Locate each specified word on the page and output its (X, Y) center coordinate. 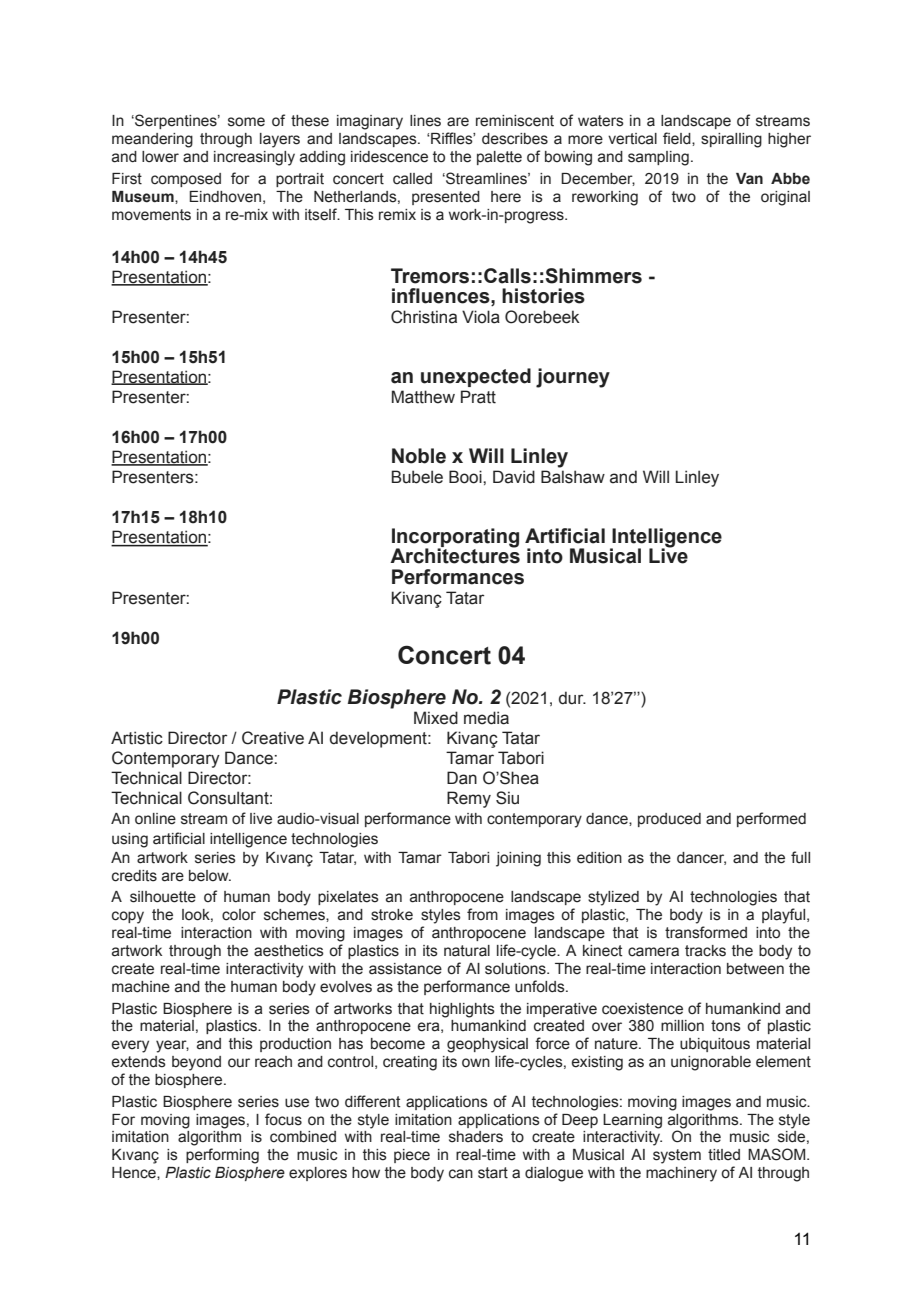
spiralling (731, 140)
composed (186, 180)
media (486, 718)
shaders (476, 1137)
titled (724, 1155)
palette (499, 158)
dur (572, 698)
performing (222, 1156)
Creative (273, 738)
